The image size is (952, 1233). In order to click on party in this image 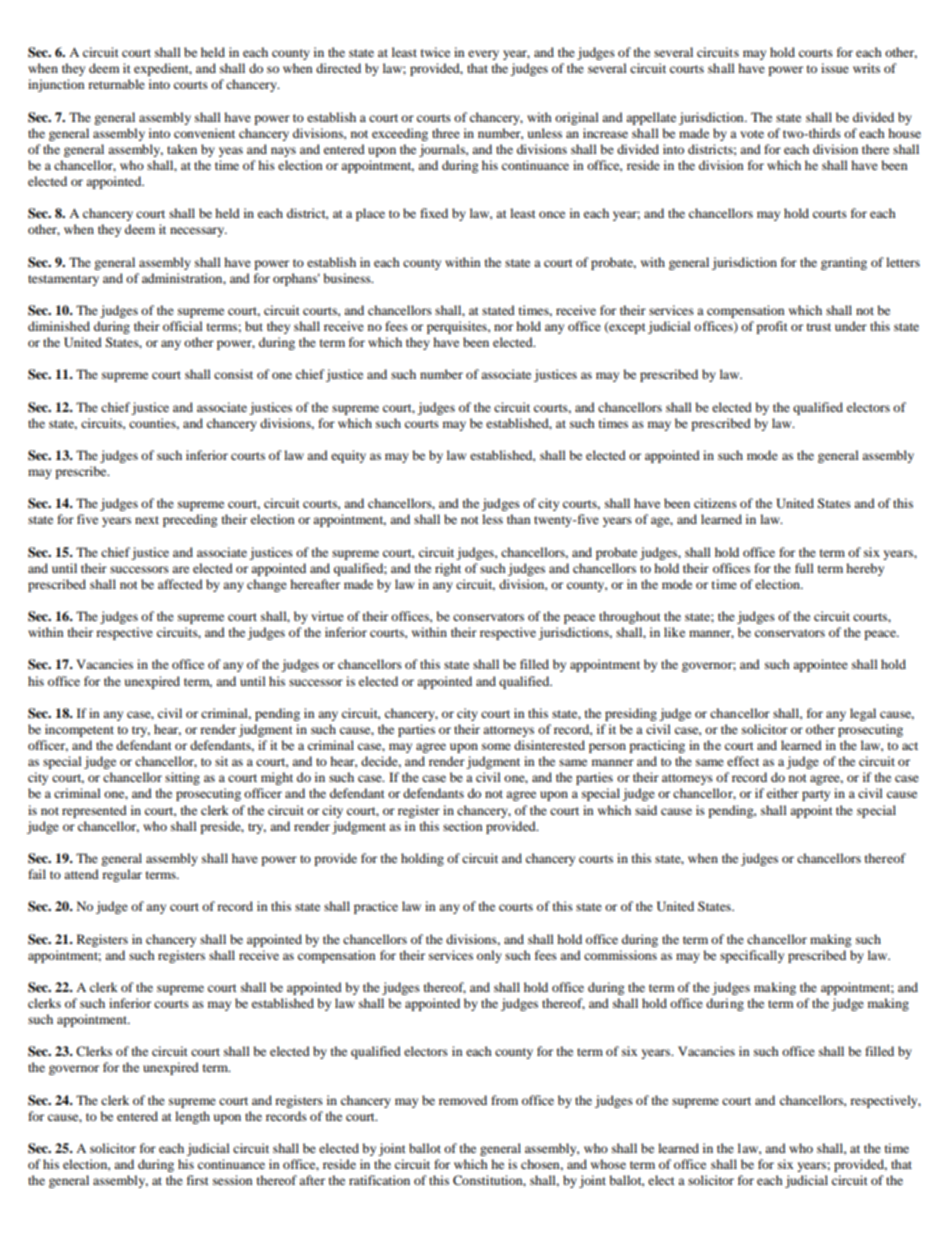, I will do `click(816, 795)`.
